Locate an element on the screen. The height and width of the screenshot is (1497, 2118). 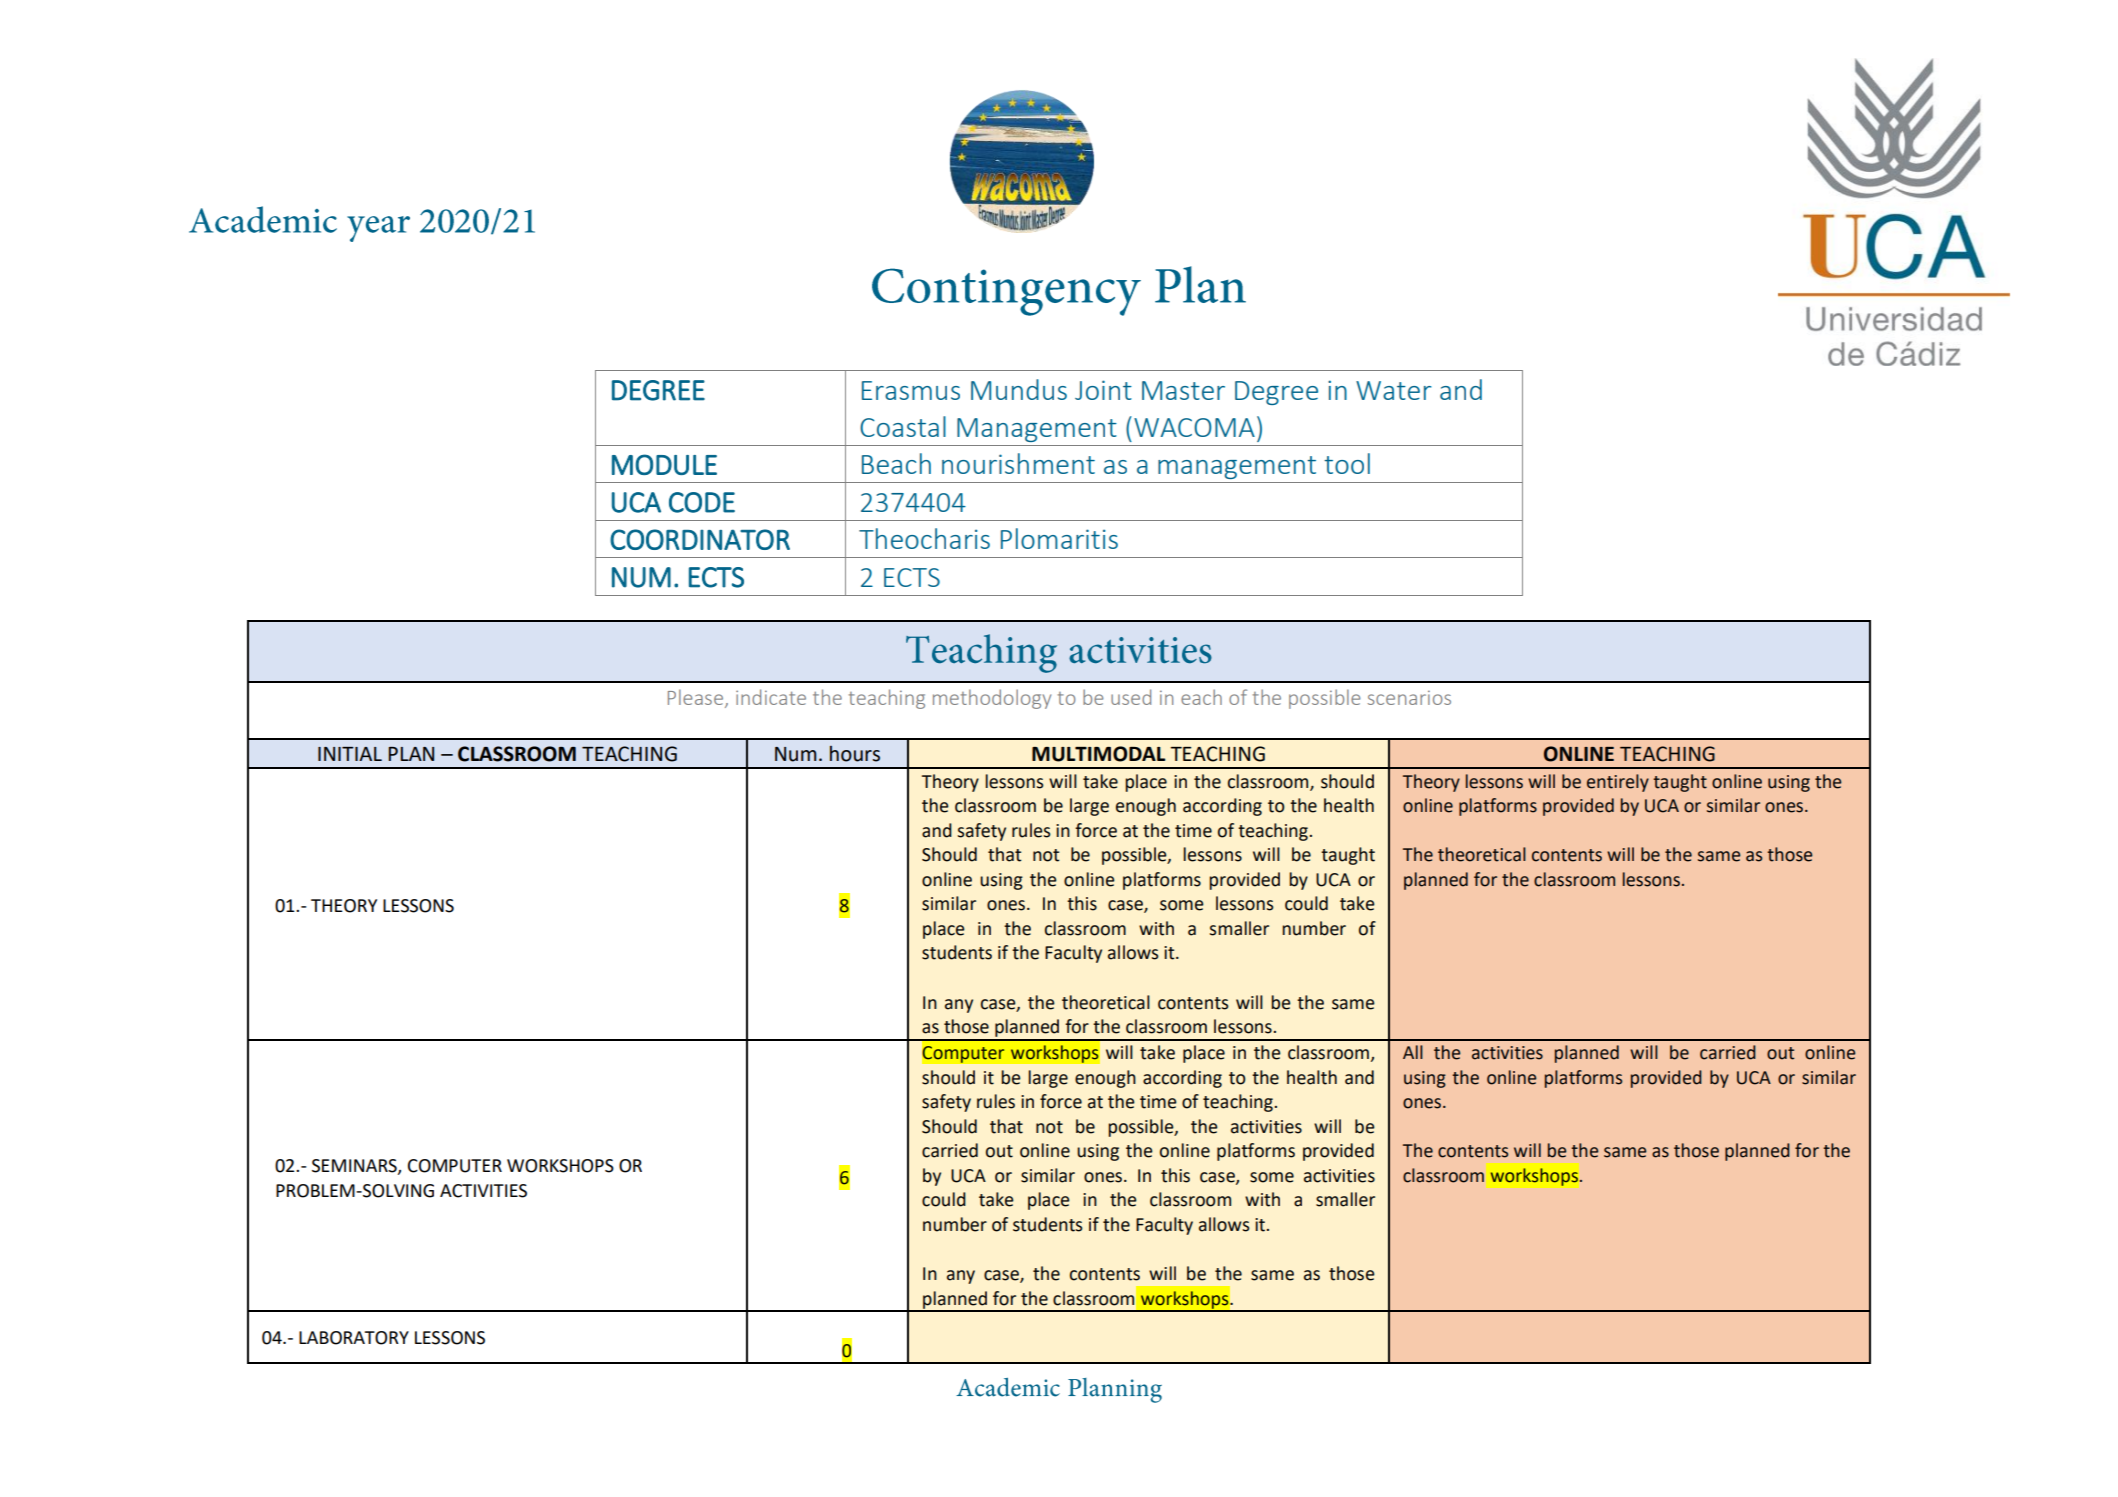
tool is located at coordinates (1347, 463).
